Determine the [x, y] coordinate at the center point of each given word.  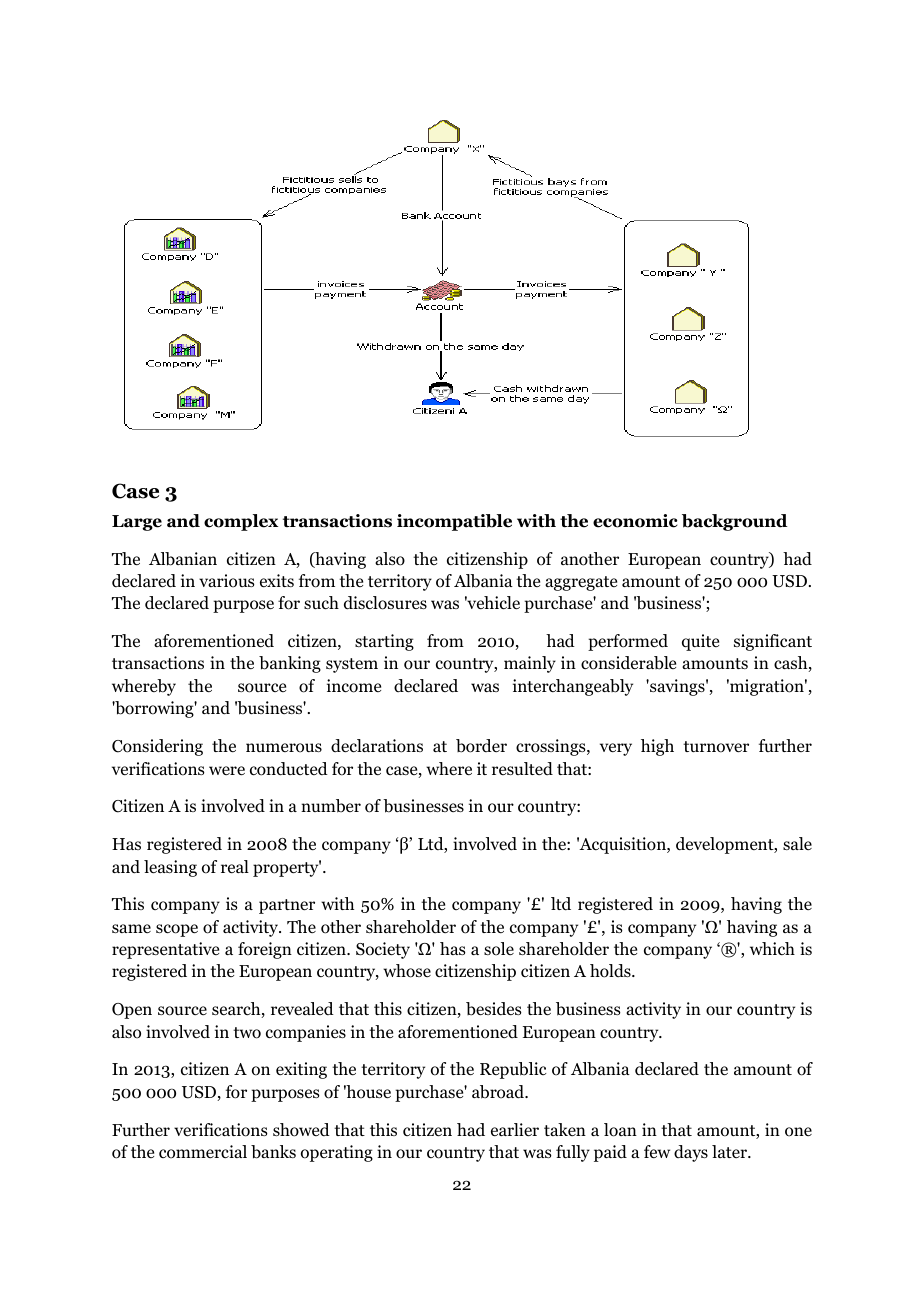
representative [165, 950]
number [331, 806]
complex [241, 522]
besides [494, 1009]
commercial [203, 1152]
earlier [515, 1130]
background [735, 522]
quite [700, 642]
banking [290, 664]
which [772, 948]
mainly [530, 664]
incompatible [454, 522]
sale [797, 843]
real [235, 866]
